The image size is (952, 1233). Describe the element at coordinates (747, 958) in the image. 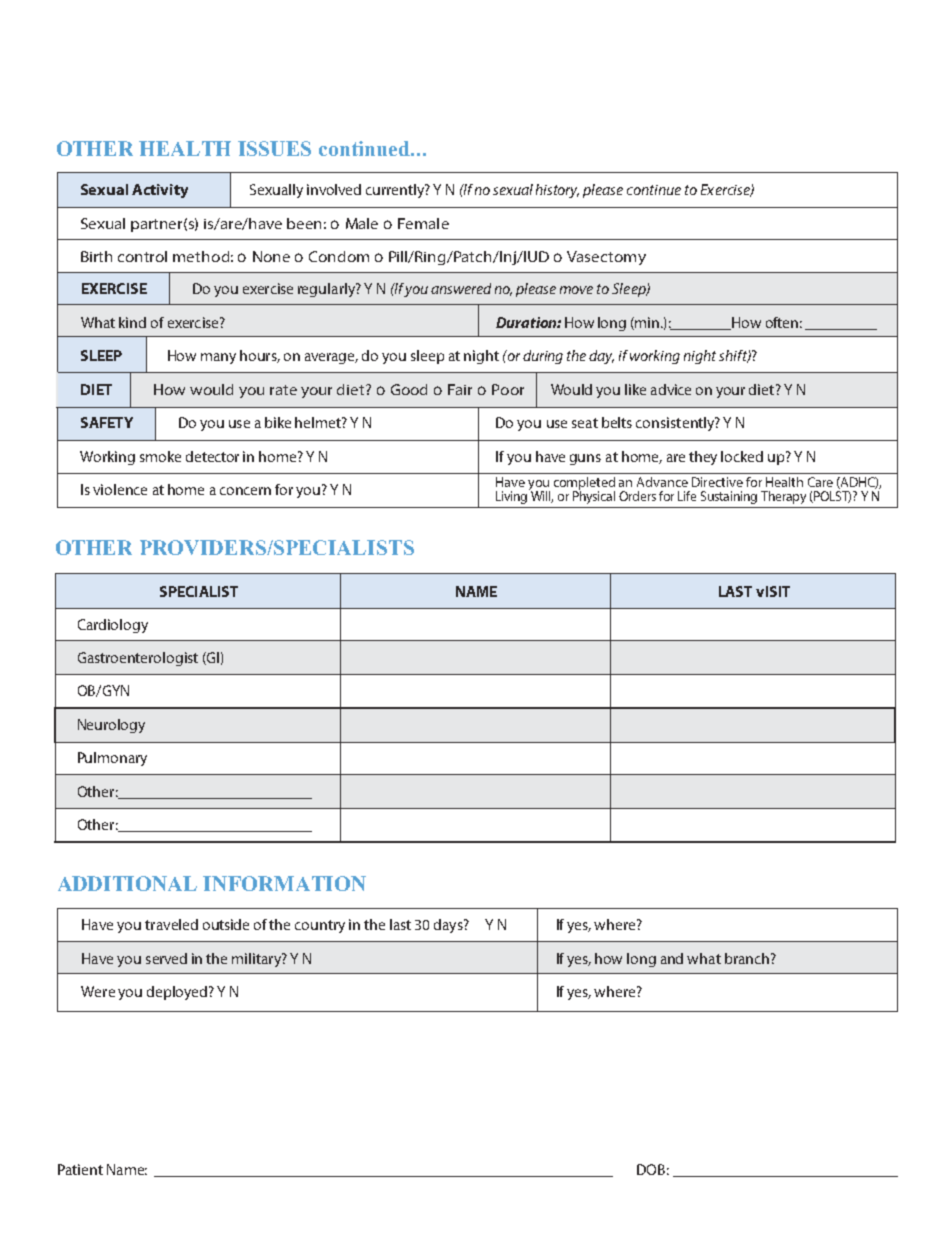

I see `branch` at that location.
